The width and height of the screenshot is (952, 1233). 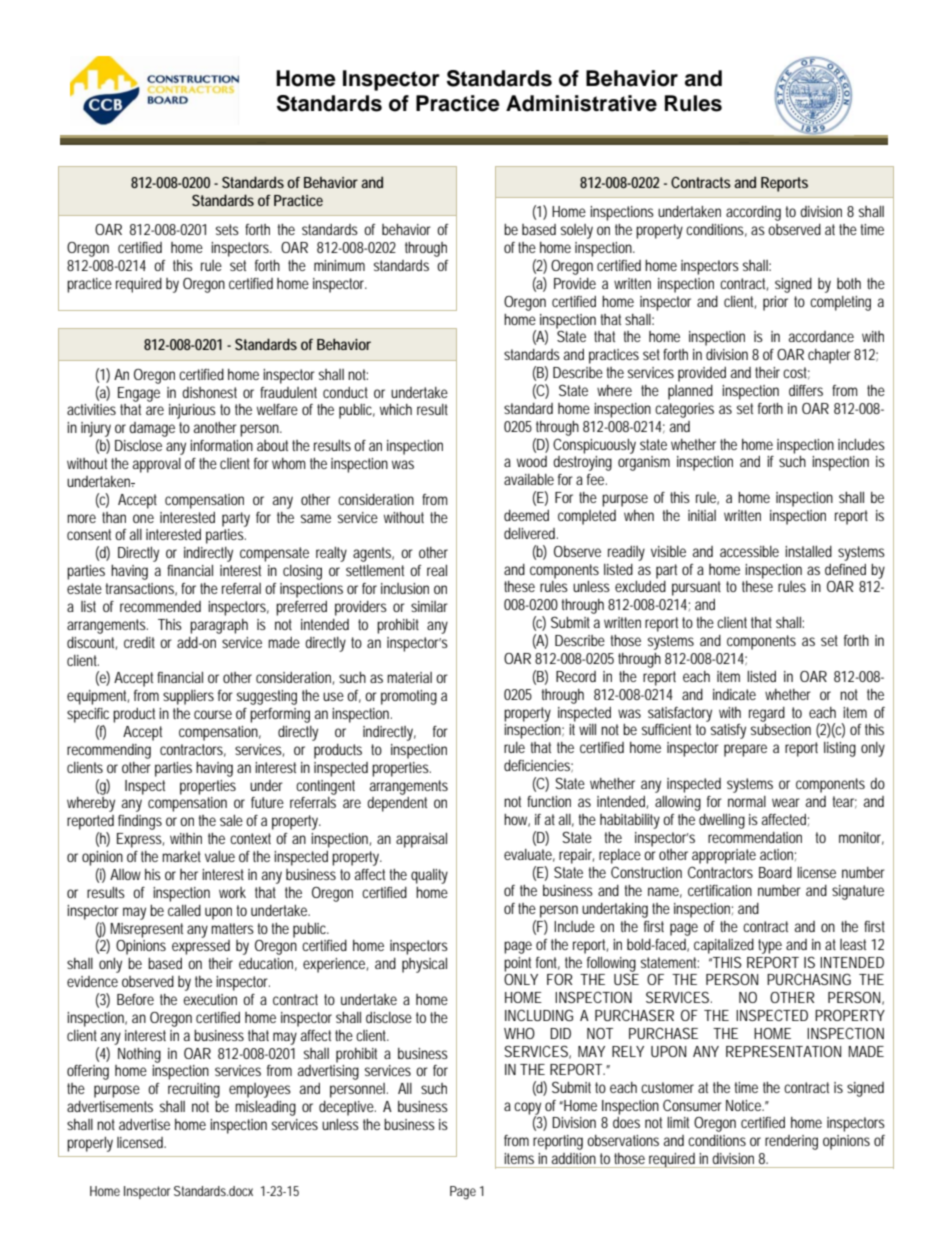 What do you see at coordinates (140, 822) in the screenshot?
I see `findings` at bounding box center [140, 822].
